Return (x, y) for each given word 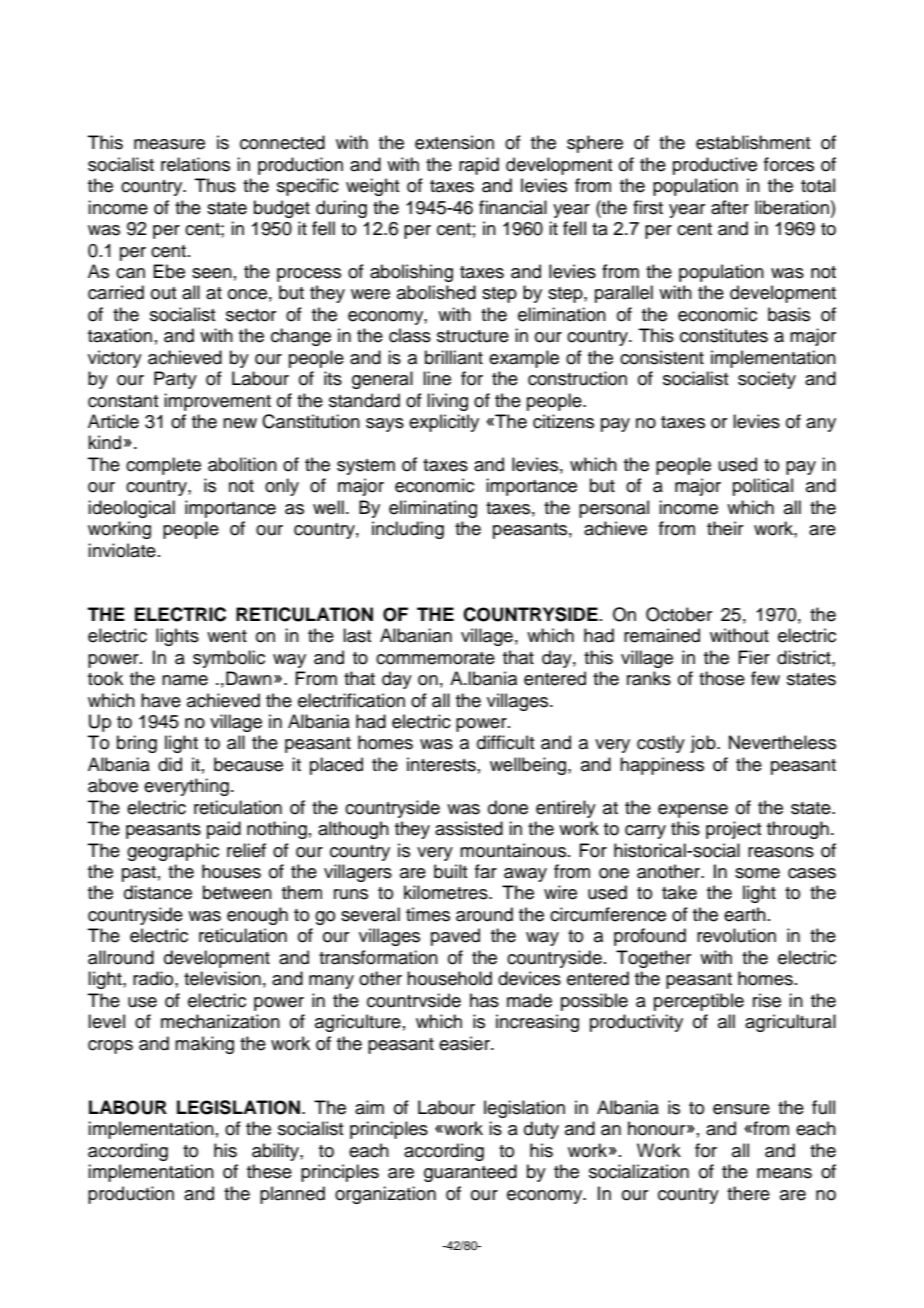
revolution (736, 935)
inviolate (122, 550)
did (170, 764)
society (767, 380)
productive (715, 166)
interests (441, 764)
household (449, 978)
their (725, 528)
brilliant (454, 357)
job (704, 744)
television (222, 978)
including (408, 530)
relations (195, 164)
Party (175, 380)
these (269, 1171)
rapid (479, 166)
